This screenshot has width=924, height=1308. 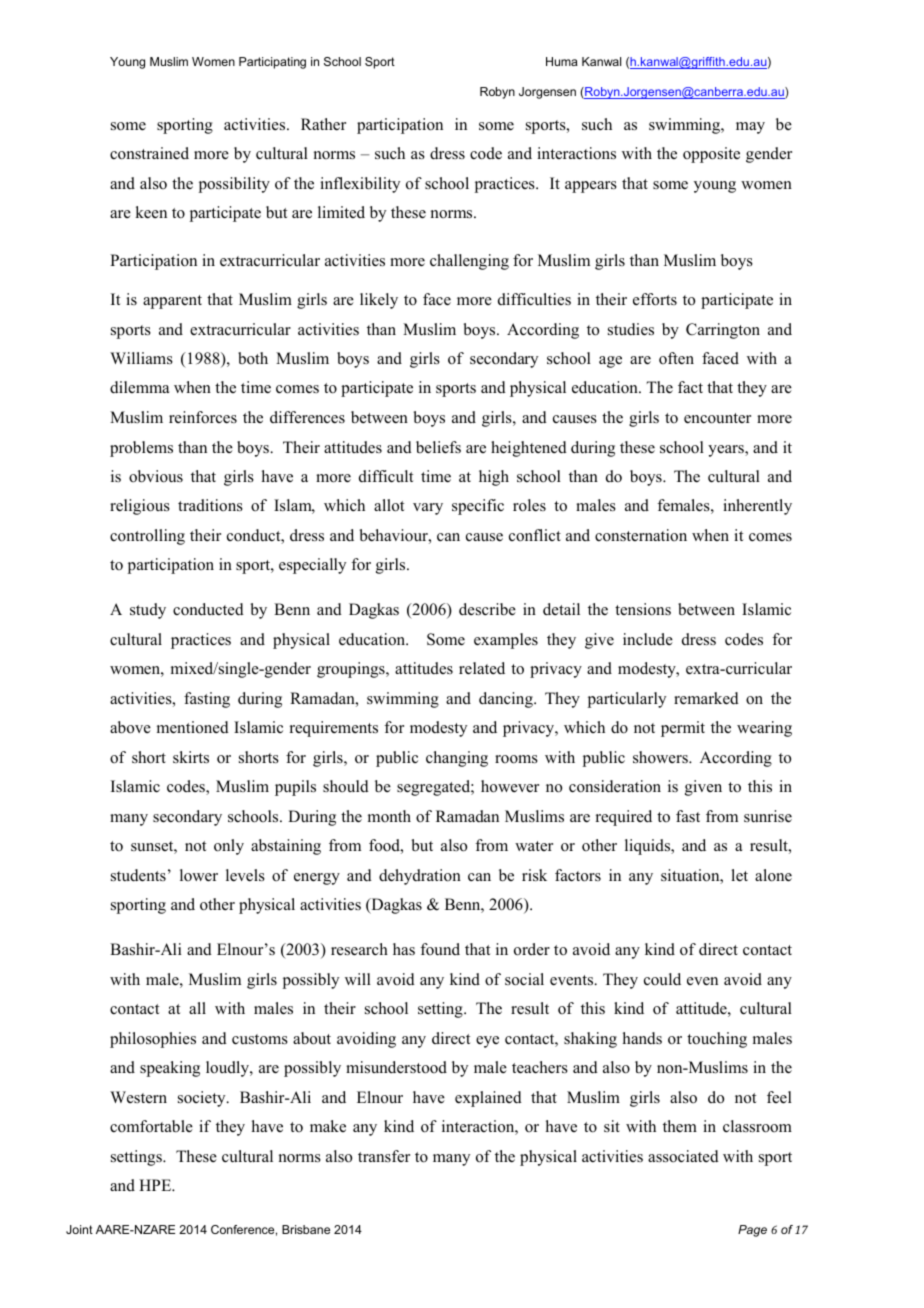 I want to click on related, so click(x=482, y=668).
